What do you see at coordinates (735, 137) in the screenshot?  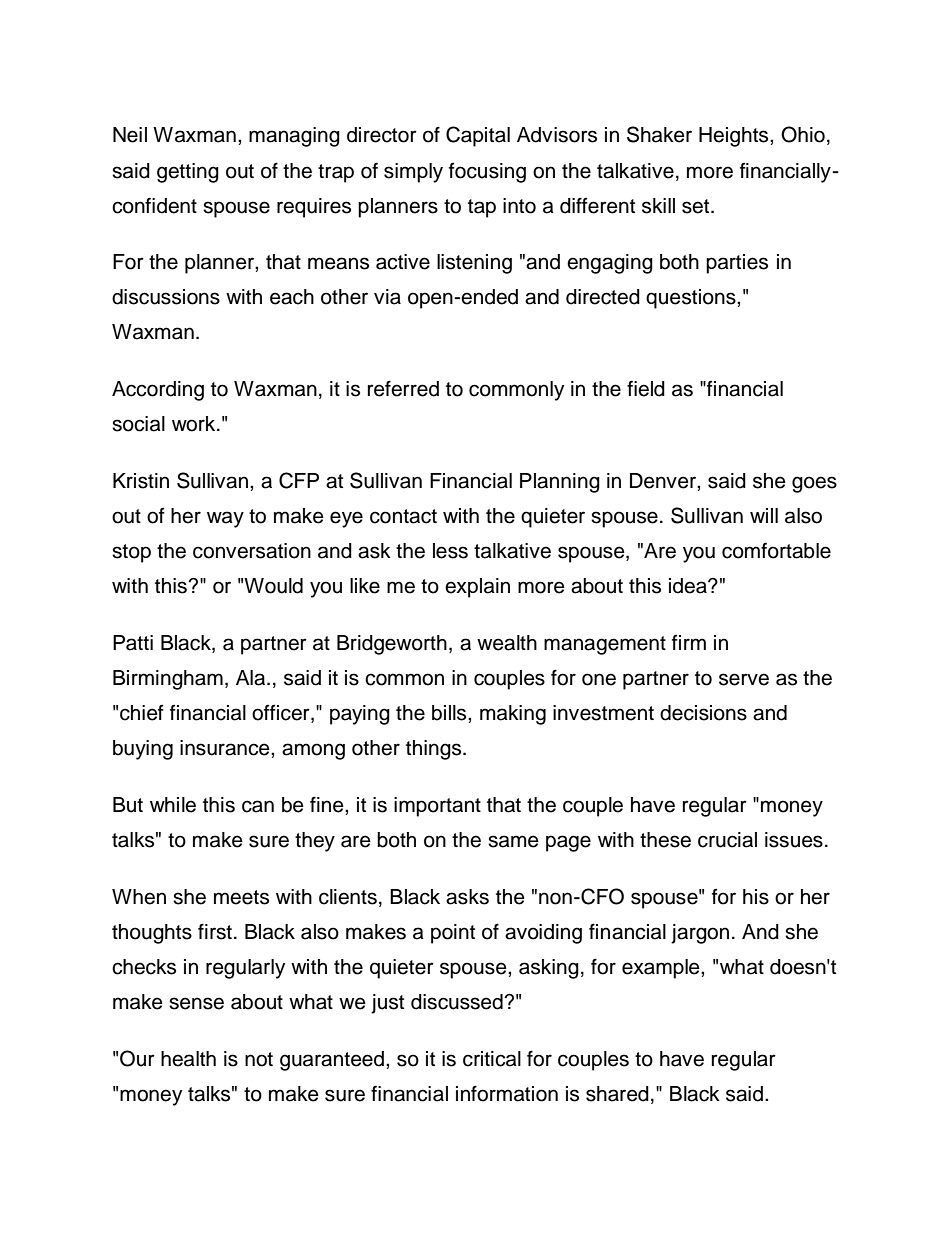 I see `Heights` at bounding box center [735, 137].
